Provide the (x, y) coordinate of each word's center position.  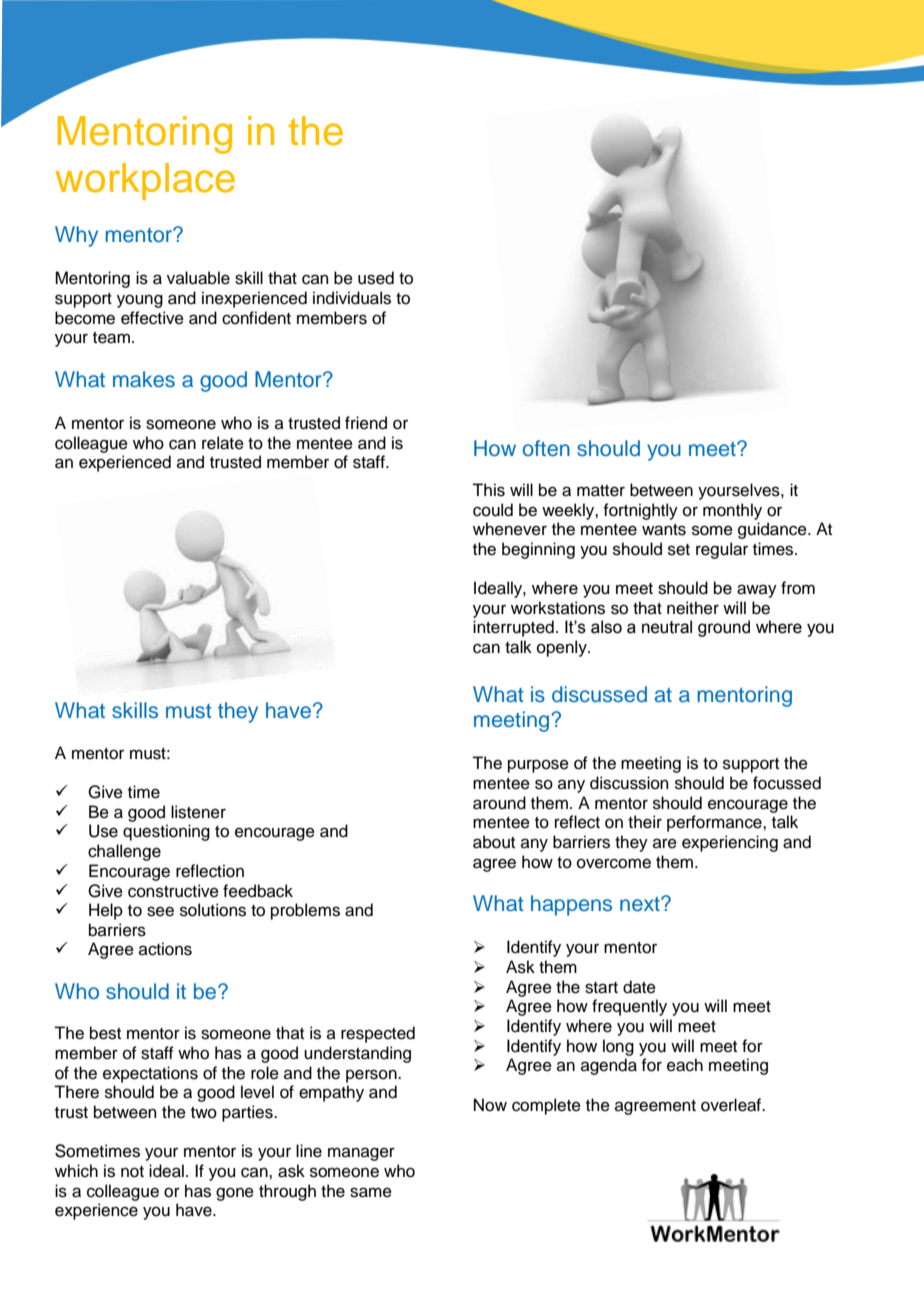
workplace (145, 181)
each (685, 1065)
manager (361, 1154)
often (546, 448)
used (376, 278)
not (132, 1172)
